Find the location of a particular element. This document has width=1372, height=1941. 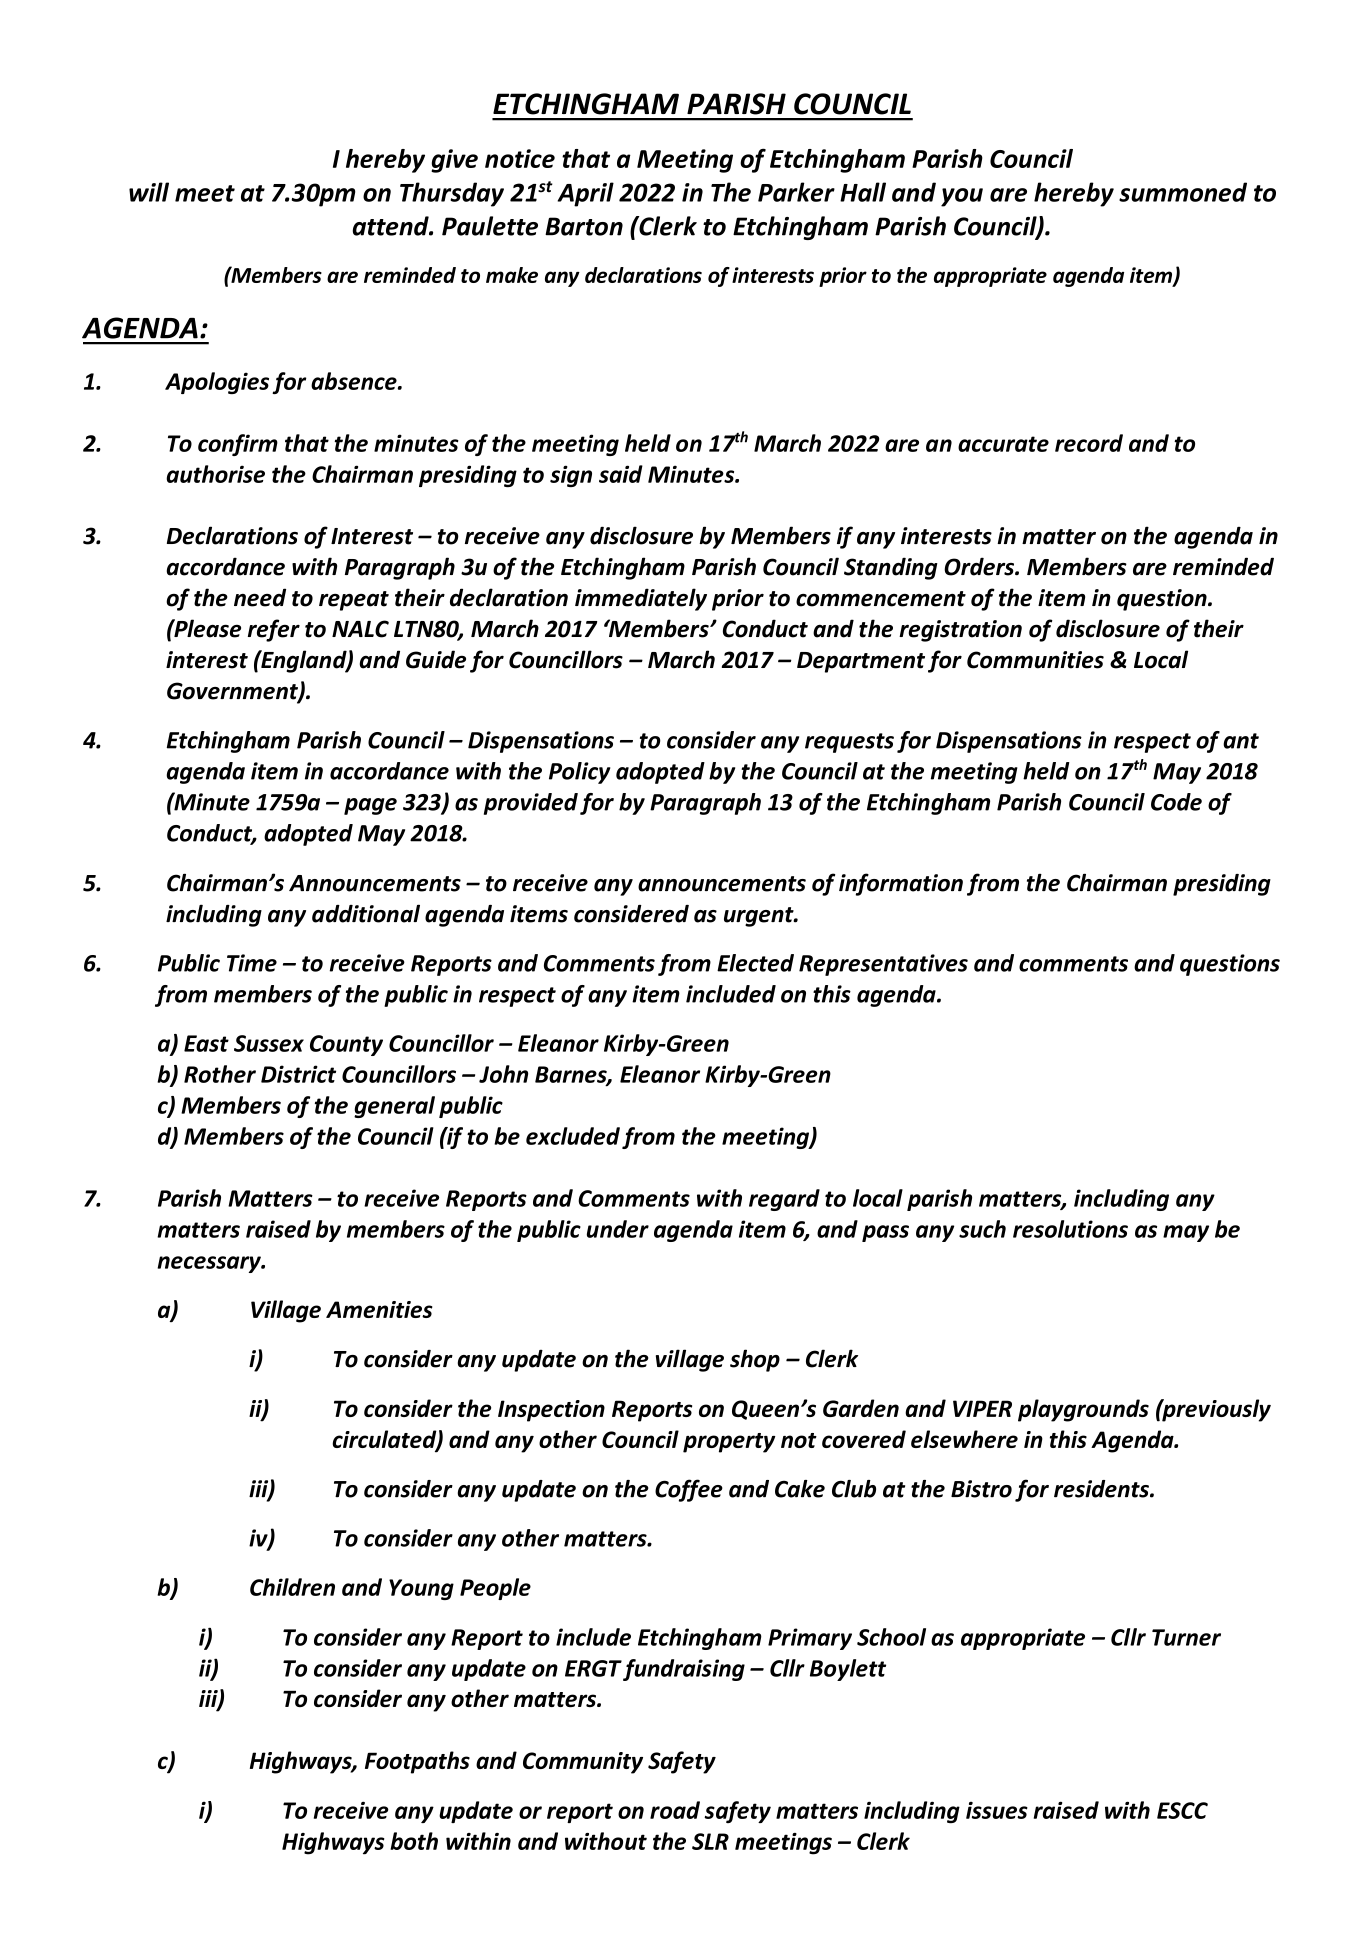

summoned is located at coordinates (1183, 192).
